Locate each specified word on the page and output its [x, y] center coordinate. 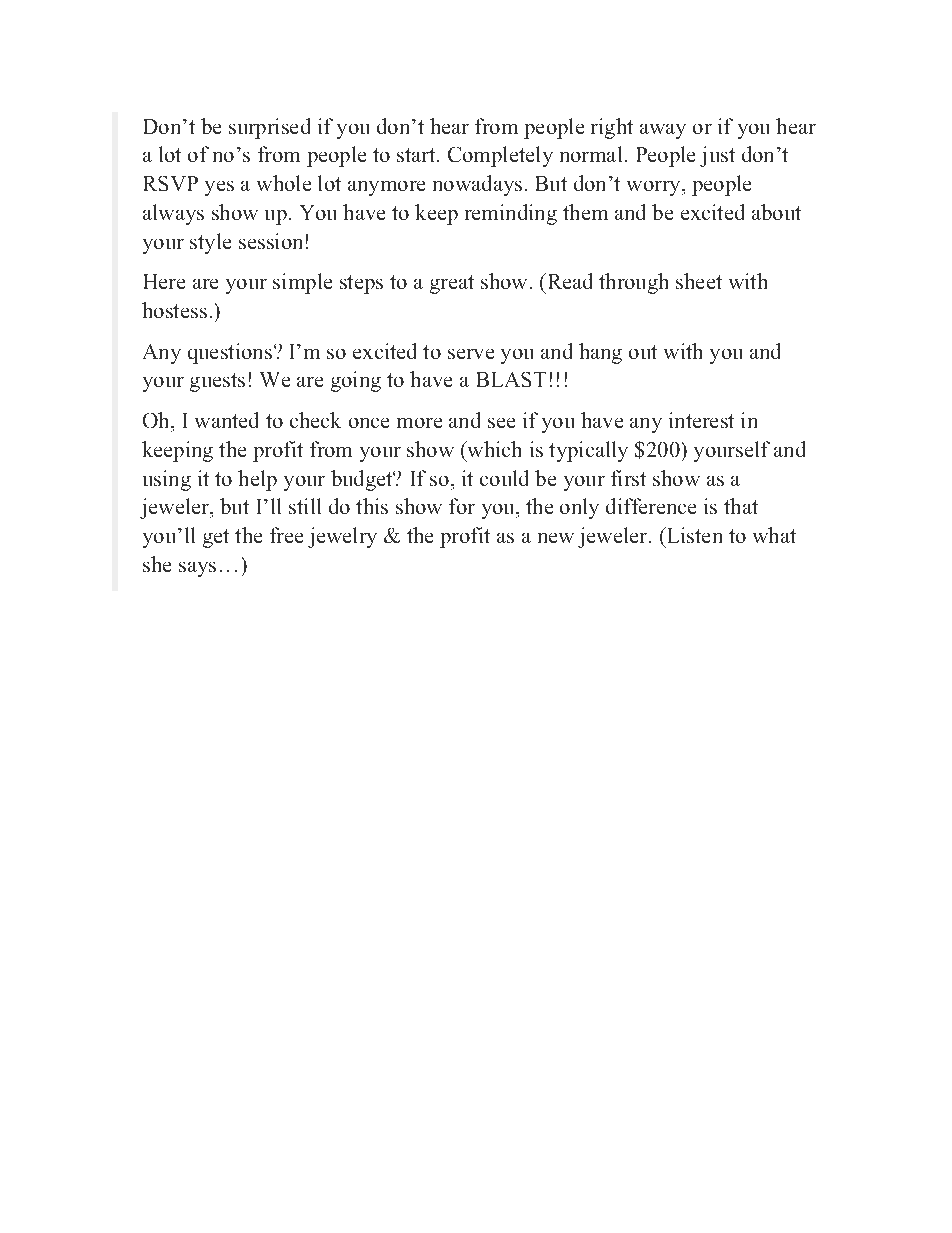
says [197, 569]
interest [701, 420]
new [556, 538]
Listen [693, 535]
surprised [269, 128]
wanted [226, 420]
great [452, 284]
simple [302, 283]
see [501, 423]
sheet [699, 281]
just [717, 156]
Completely [500, 156]
